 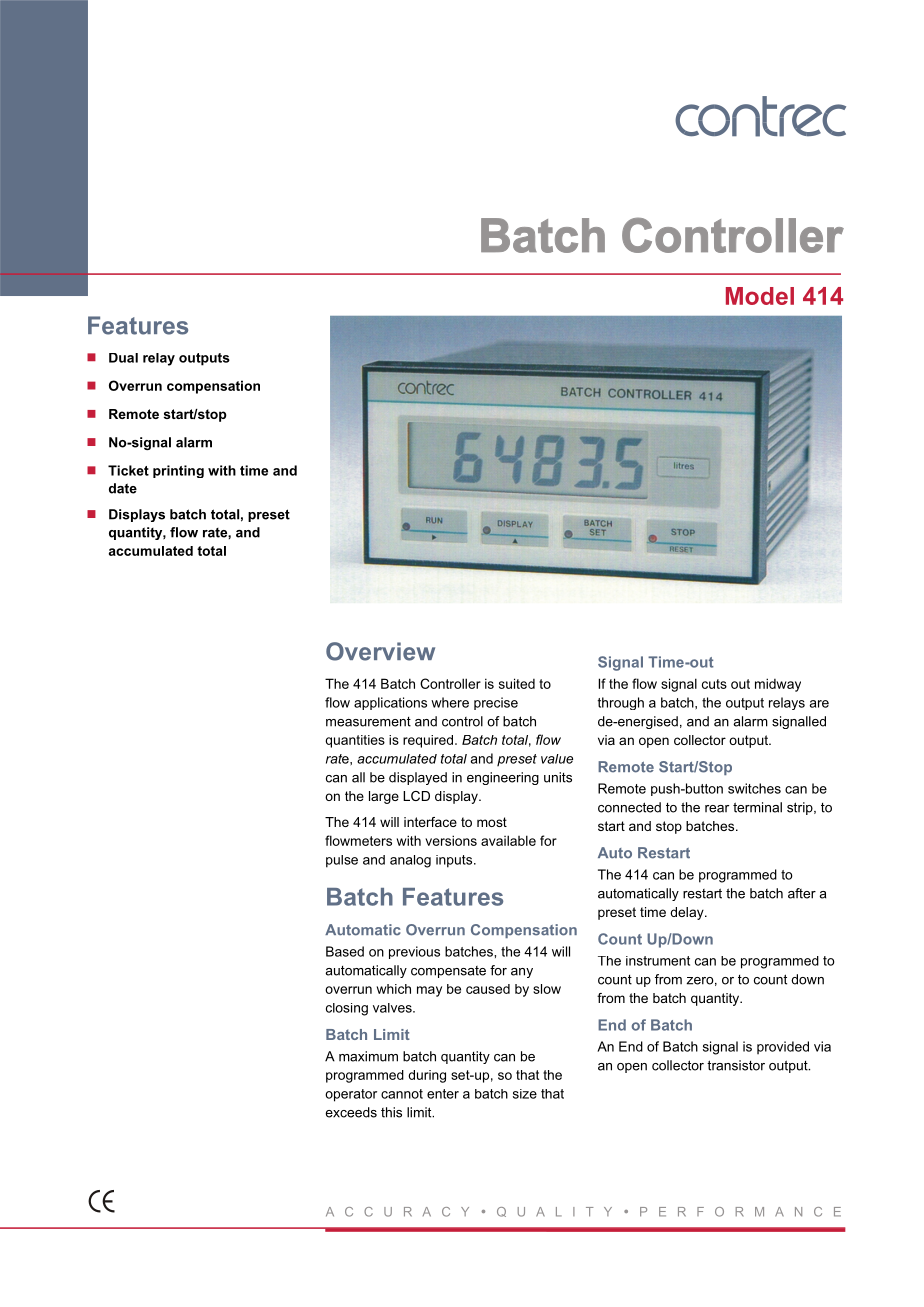 What do you see at coordinates (736, 1065) in the screenshot?
I see `transistor` at bounding box center [736, 1065].
